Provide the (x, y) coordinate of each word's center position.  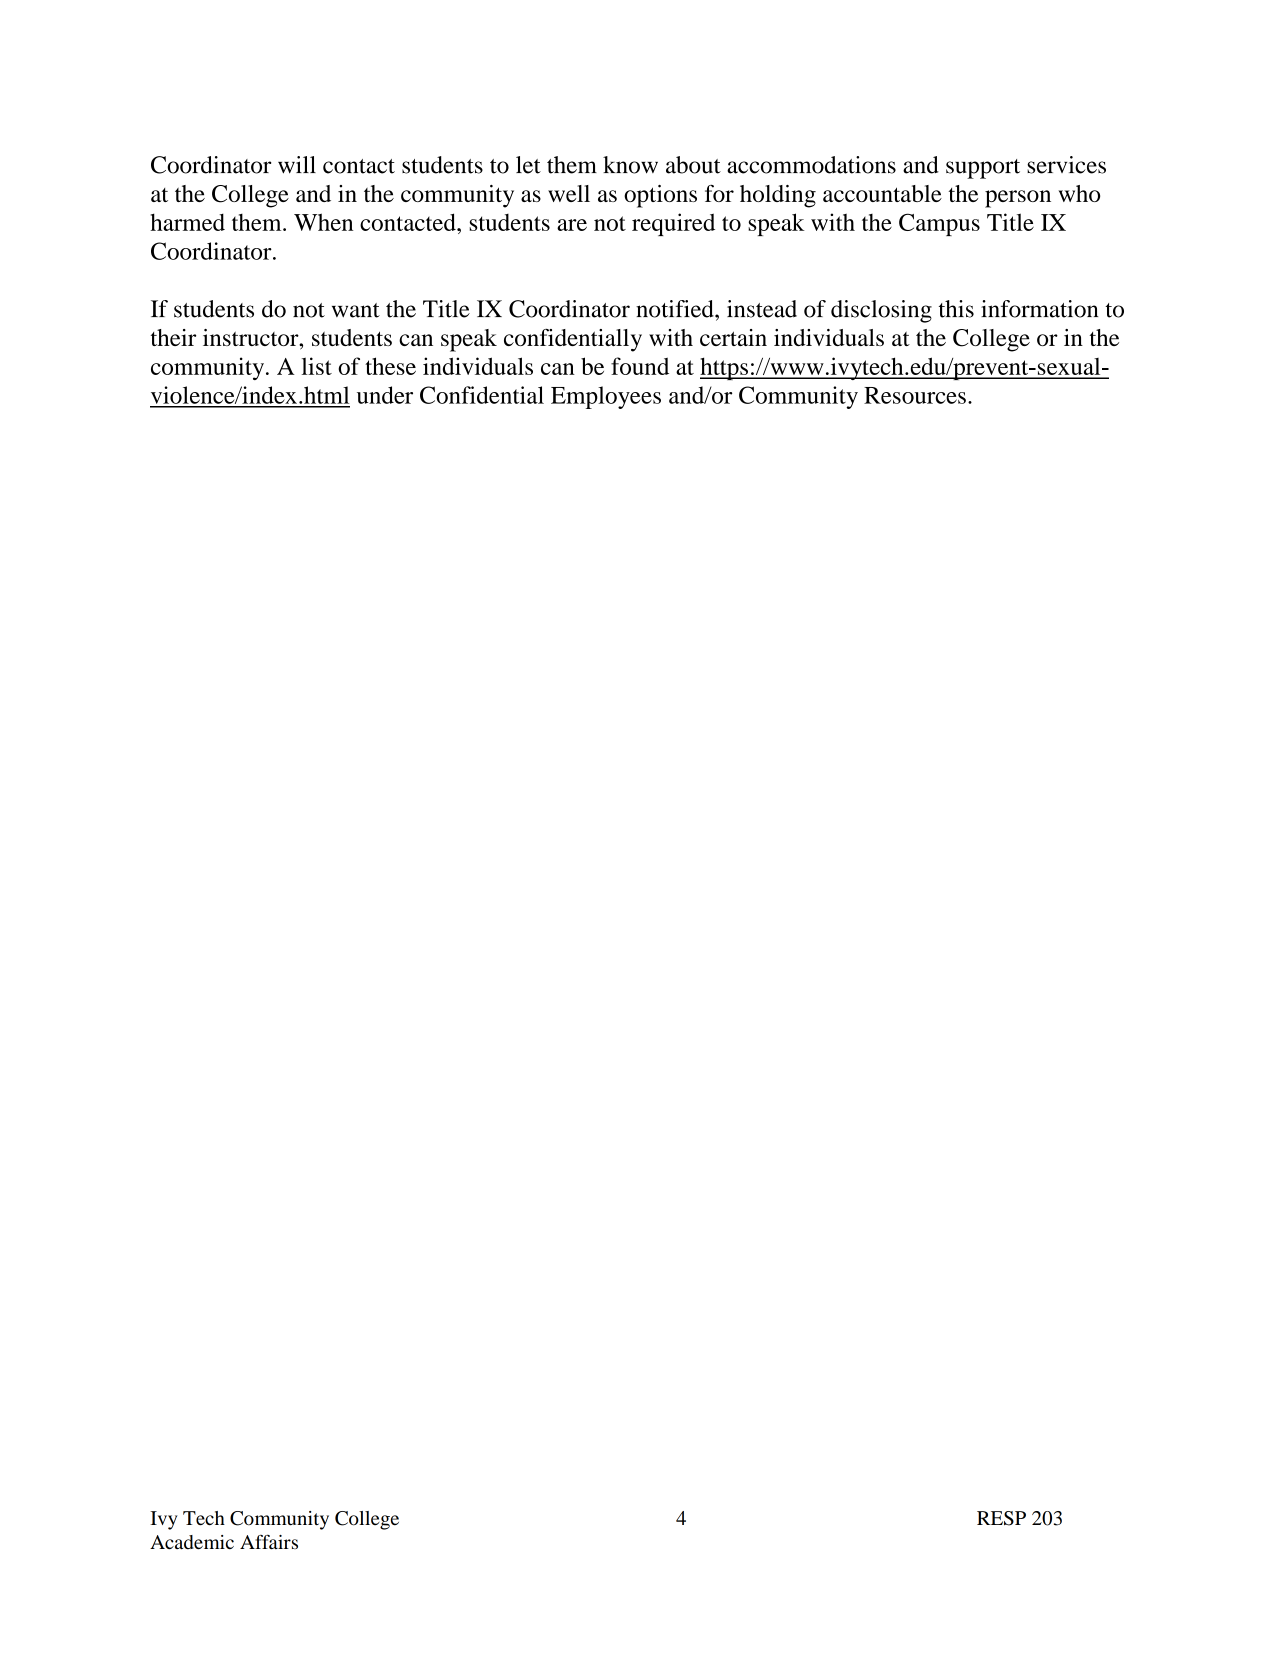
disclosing (881, 311)
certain (733, 337)
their (173, 337)
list (317, 366)
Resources (915, 395)
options (660, 196)
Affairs (269, 1541)
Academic (192, 1542)
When (323, 222)
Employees (606, 397)
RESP (1001, 1518)
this (956, 309)
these (390, 366)
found (640, 366)
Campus (939, 224)
